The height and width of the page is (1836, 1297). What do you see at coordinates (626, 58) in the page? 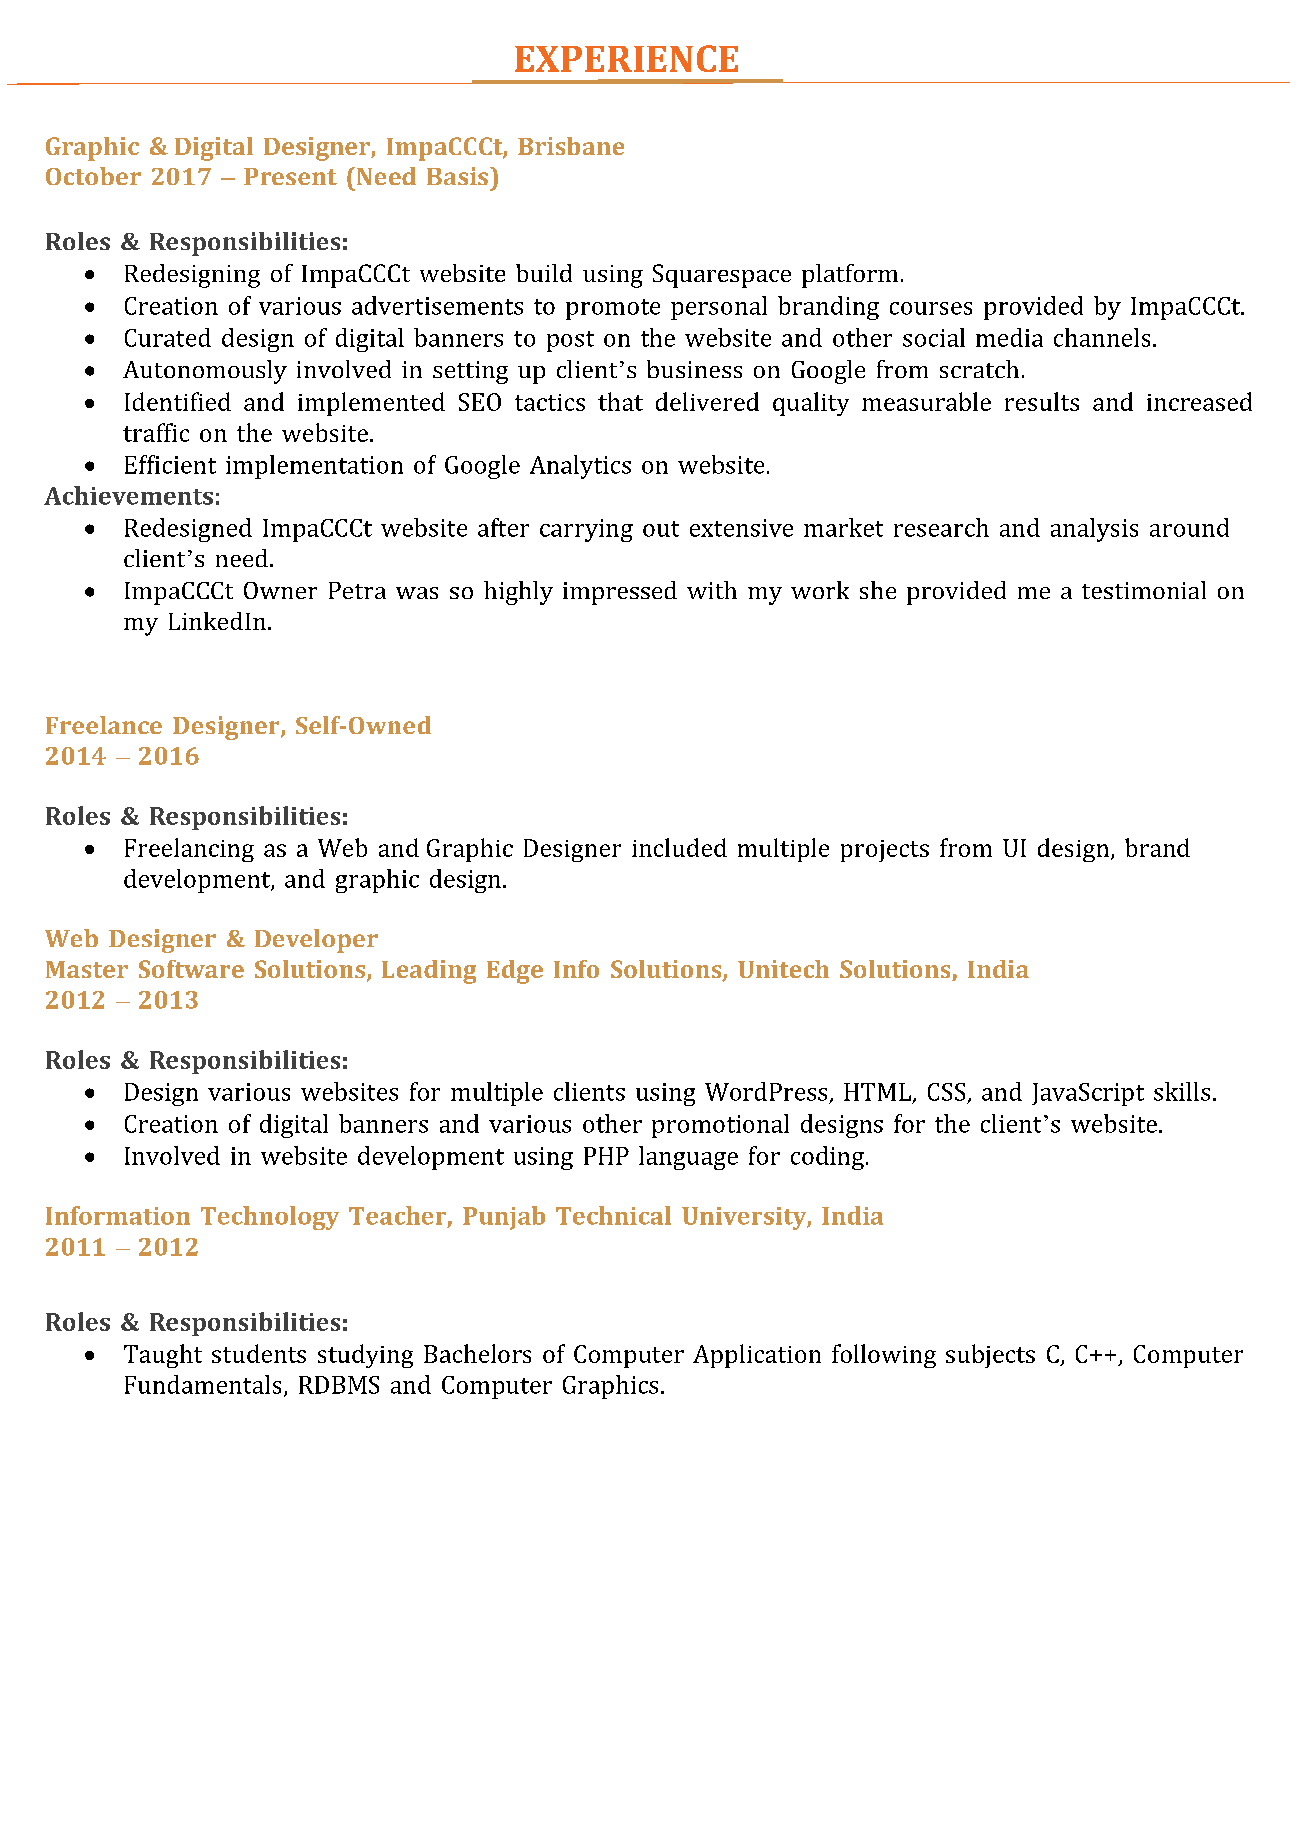
I see `EXPERIENCE` at bounding box center [626, 58].
